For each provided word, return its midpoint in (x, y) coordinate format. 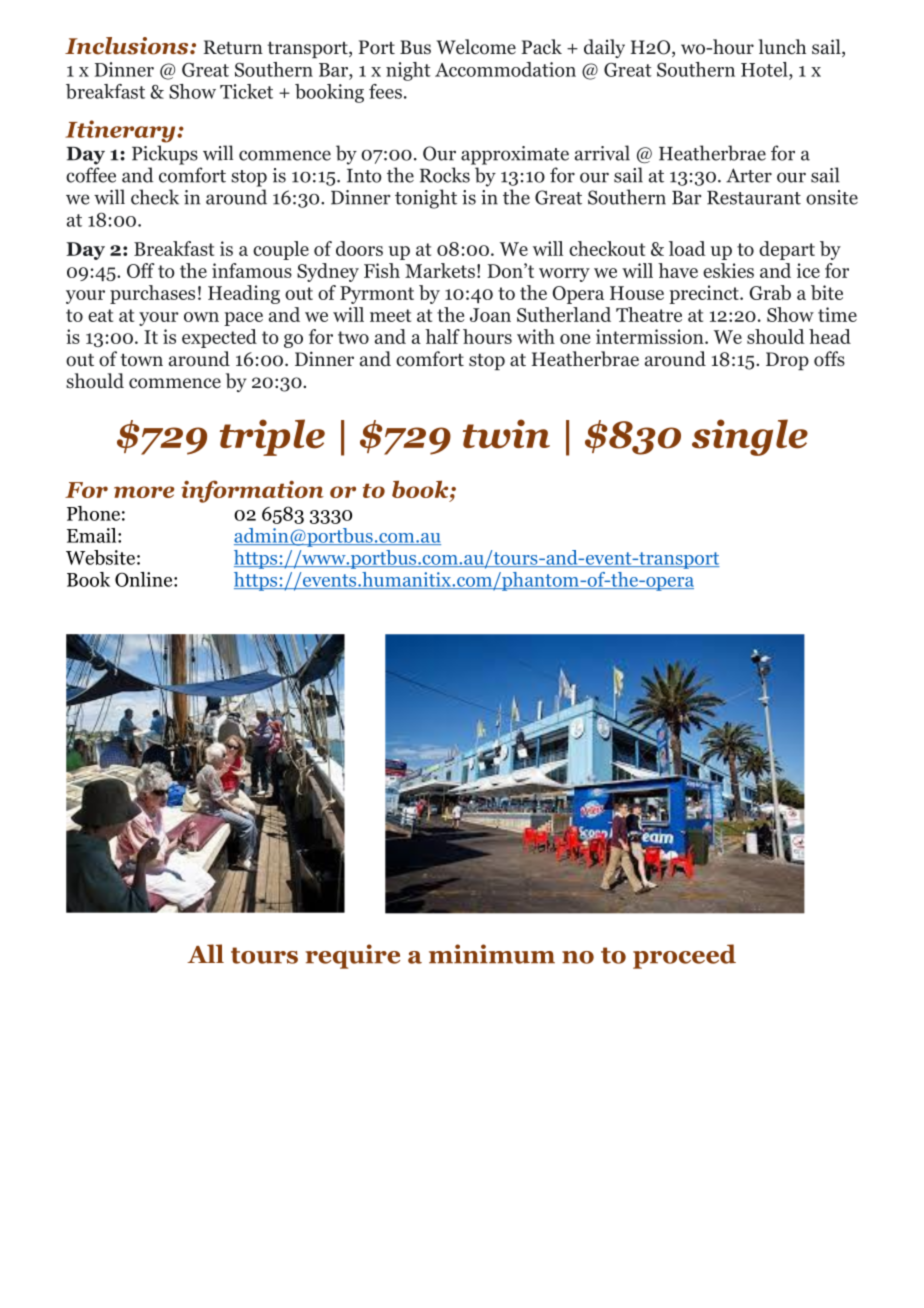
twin (506, 434)
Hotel (765, 69)
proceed (684, 956)
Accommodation (505, 69)
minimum (492, 954)
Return (233, 47)
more (144, 492)
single (750, 437)
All (205, 953)
